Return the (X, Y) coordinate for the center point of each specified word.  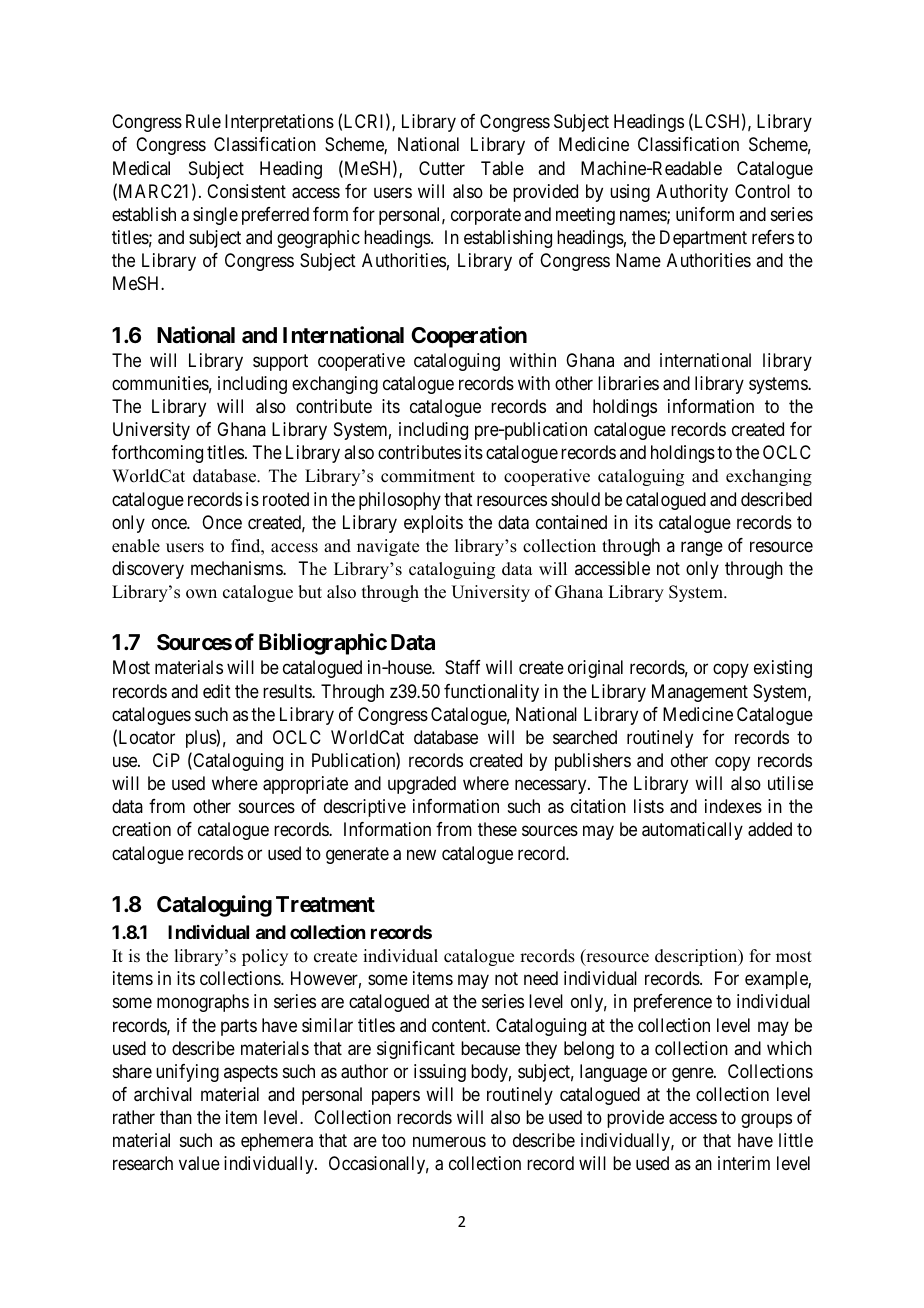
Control (762, 191)
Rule (203, 121)
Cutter (442, 168)
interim (744, 1163)
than (176, 1117)
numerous (449, 1142)
